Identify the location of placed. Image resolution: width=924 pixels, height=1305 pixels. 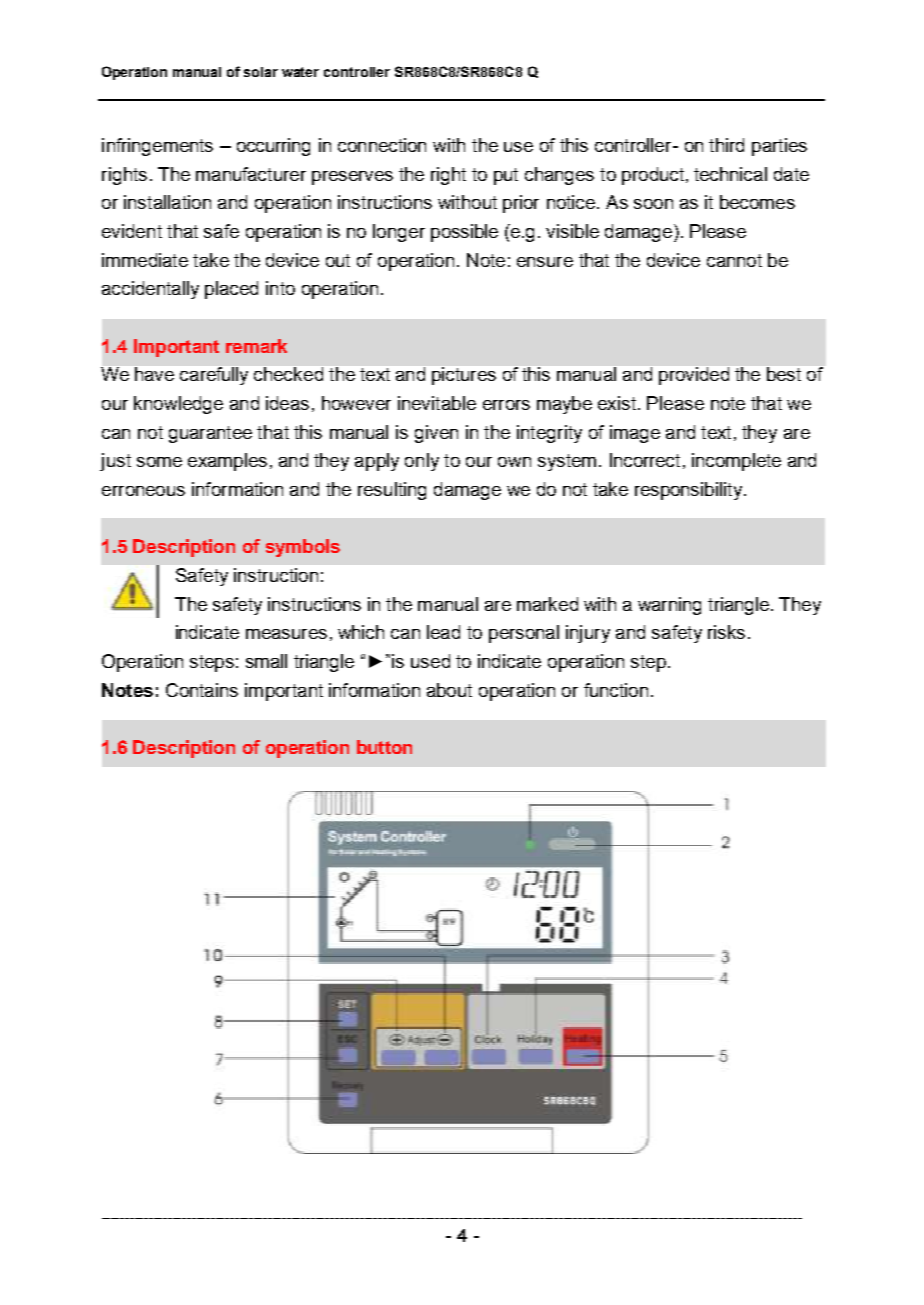
(231, 290).
